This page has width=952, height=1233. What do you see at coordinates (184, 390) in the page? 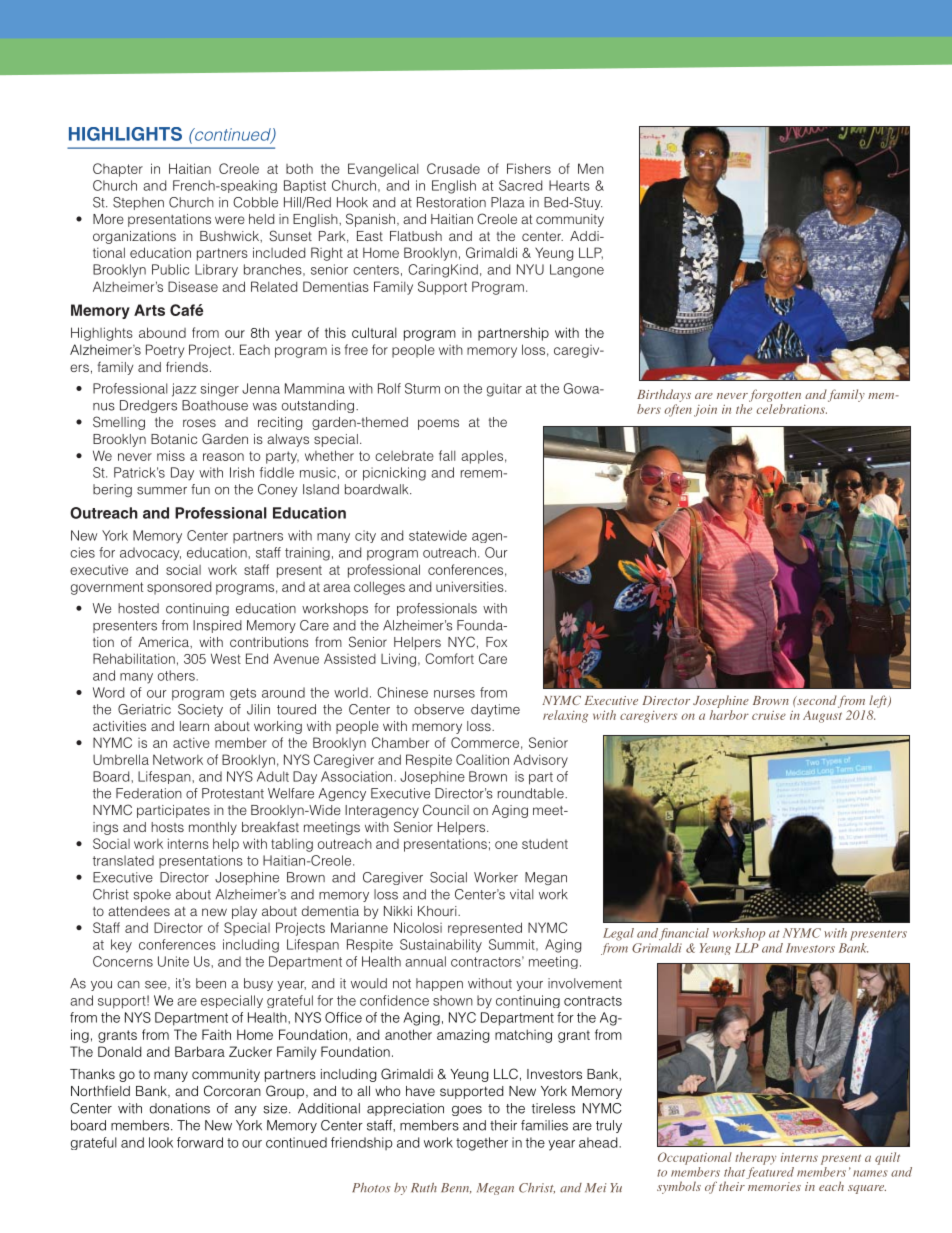
I see `jazz` at bounding box center [184, 390].
